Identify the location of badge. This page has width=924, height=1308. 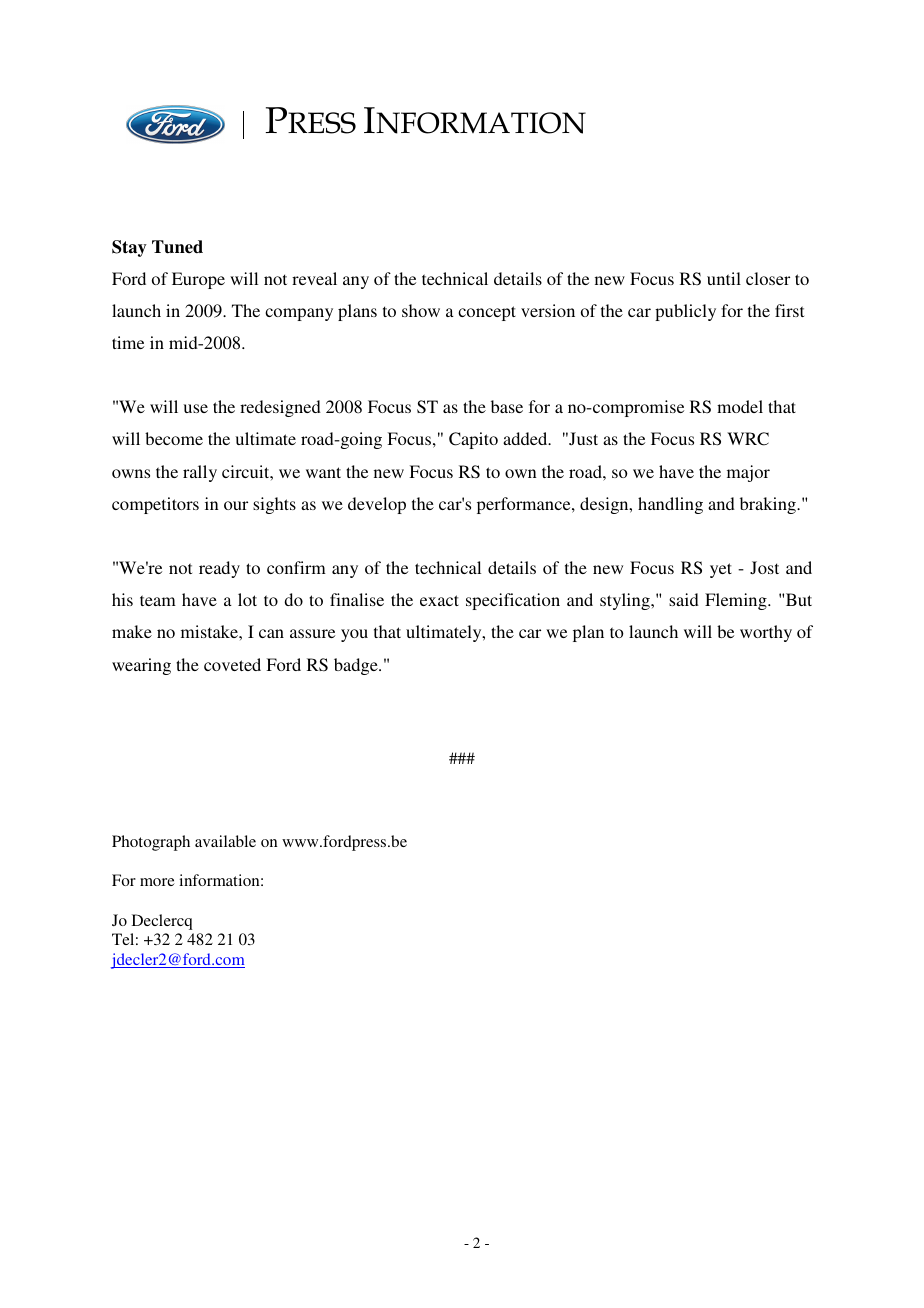
(357, 666).
